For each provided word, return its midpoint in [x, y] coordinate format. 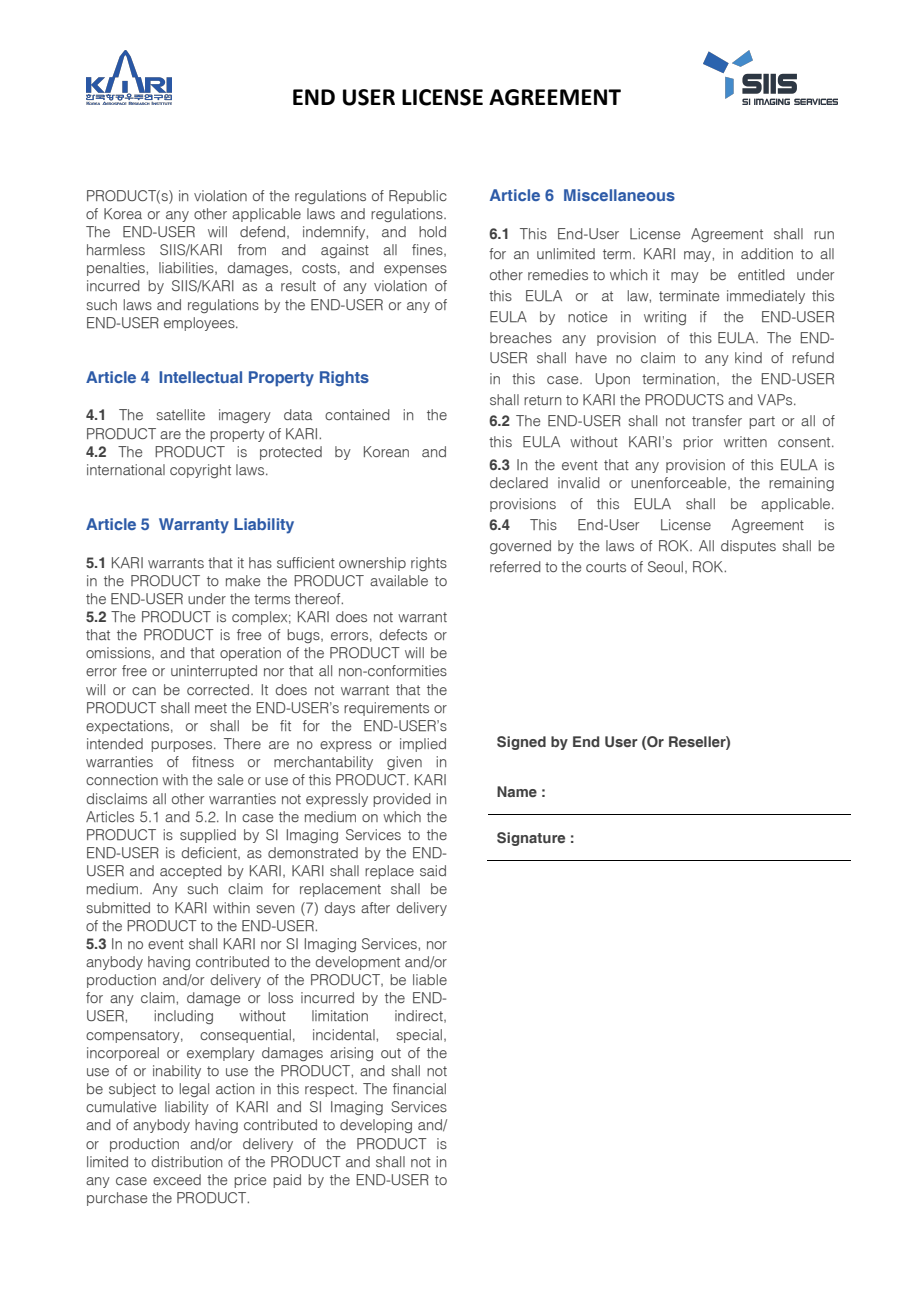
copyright [200, 471]
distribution [187, 1161]
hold [432, 231]
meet [211, 708]
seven [275, 909]
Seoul [665, 566]
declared [519, 482]
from [252, 249]
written [745, 441]
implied [423, 745]
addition [767, 253]
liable [430, 979]
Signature [531, 839]
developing [376, 1126]
